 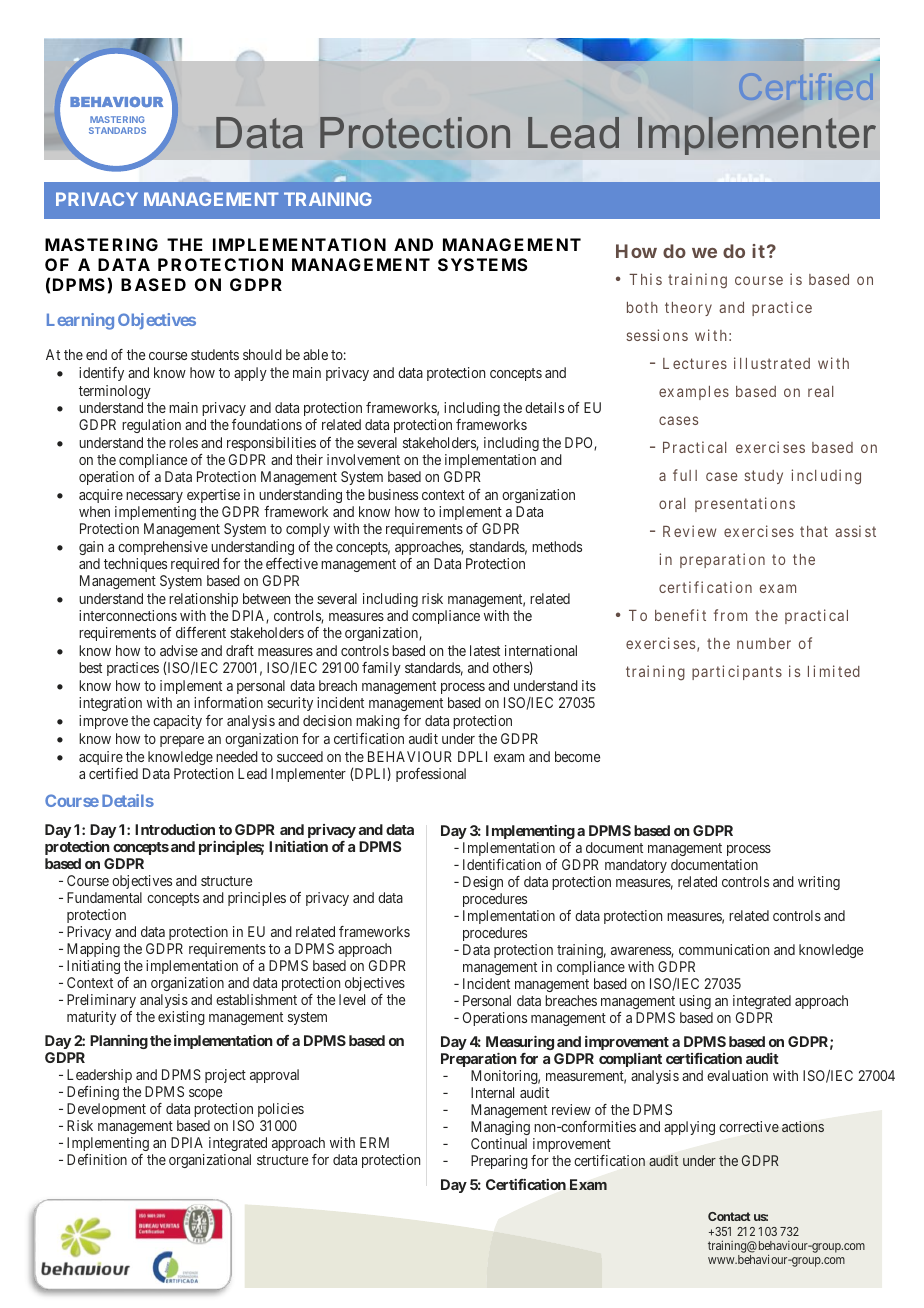 What do you see at coordinates (695, 1002) in the screenshot?
I see `using` at bounding box center [695, 1002].
